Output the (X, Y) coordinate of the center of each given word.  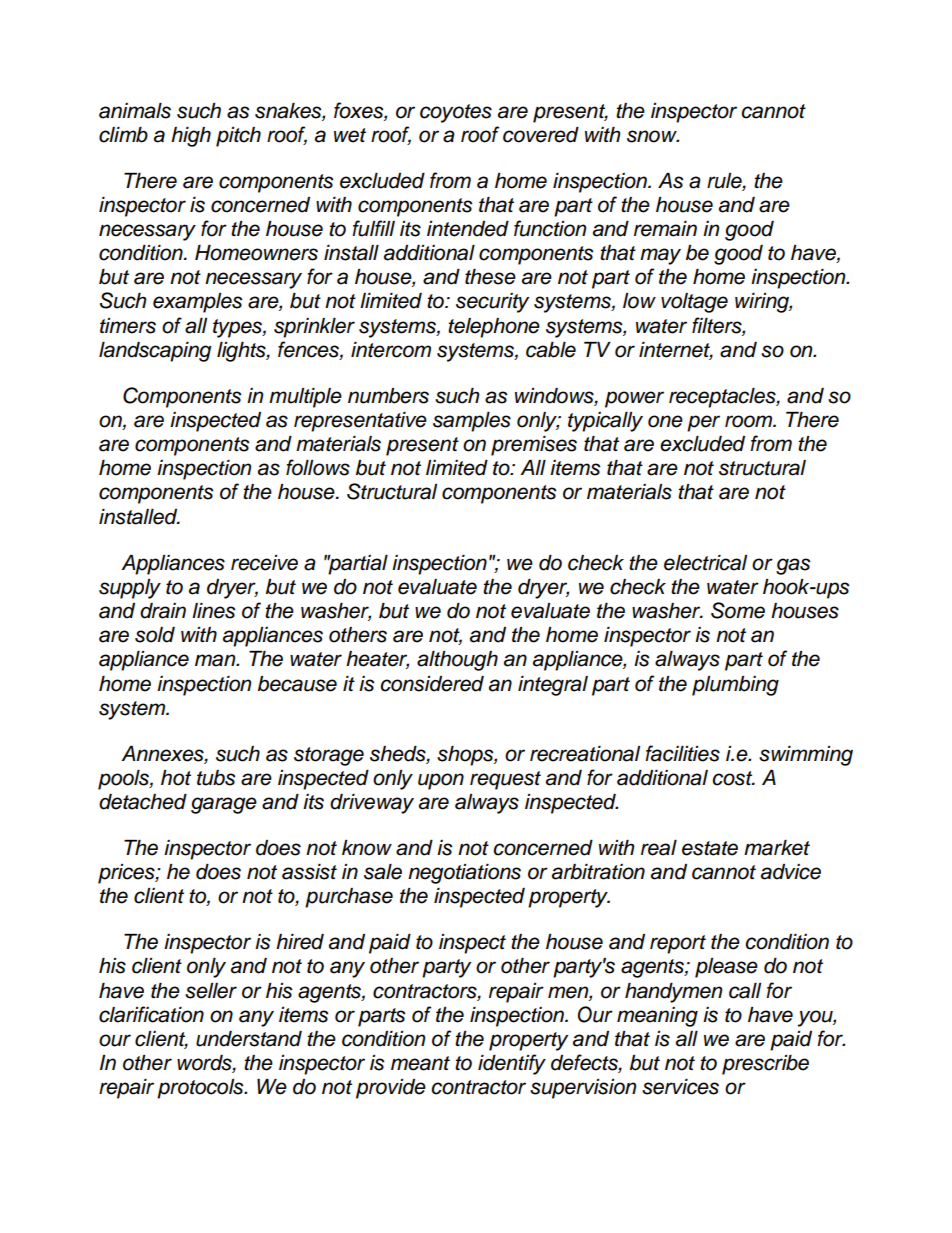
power (634, 399)
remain (665, 229)
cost (733, 778)
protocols (201, 1089)
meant (420, 1063)
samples (472, 422)
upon (441, 781)
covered (541, 135)
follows (318, 467)
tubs (216, 778)
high (191, 137)
